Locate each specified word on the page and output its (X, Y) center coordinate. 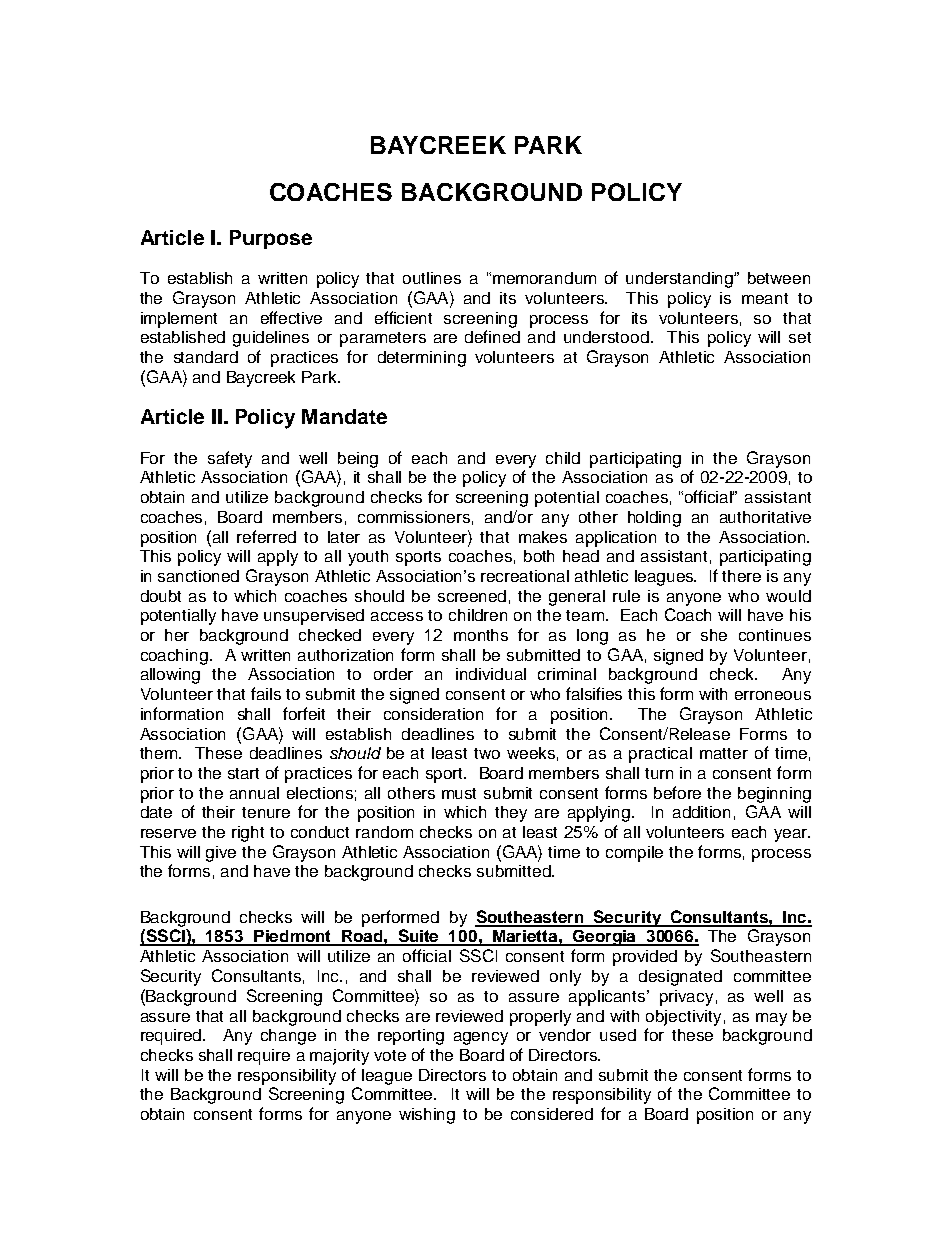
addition (701, 812)
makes (543, 537)
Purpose (271, 239)
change (288, 1037)
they (511, 814)
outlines (432, 278)
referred (266, 536)
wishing (427, 1116)
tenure (266, 812)
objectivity (683, 1018)
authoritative (765, 517)
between (779, 278)
